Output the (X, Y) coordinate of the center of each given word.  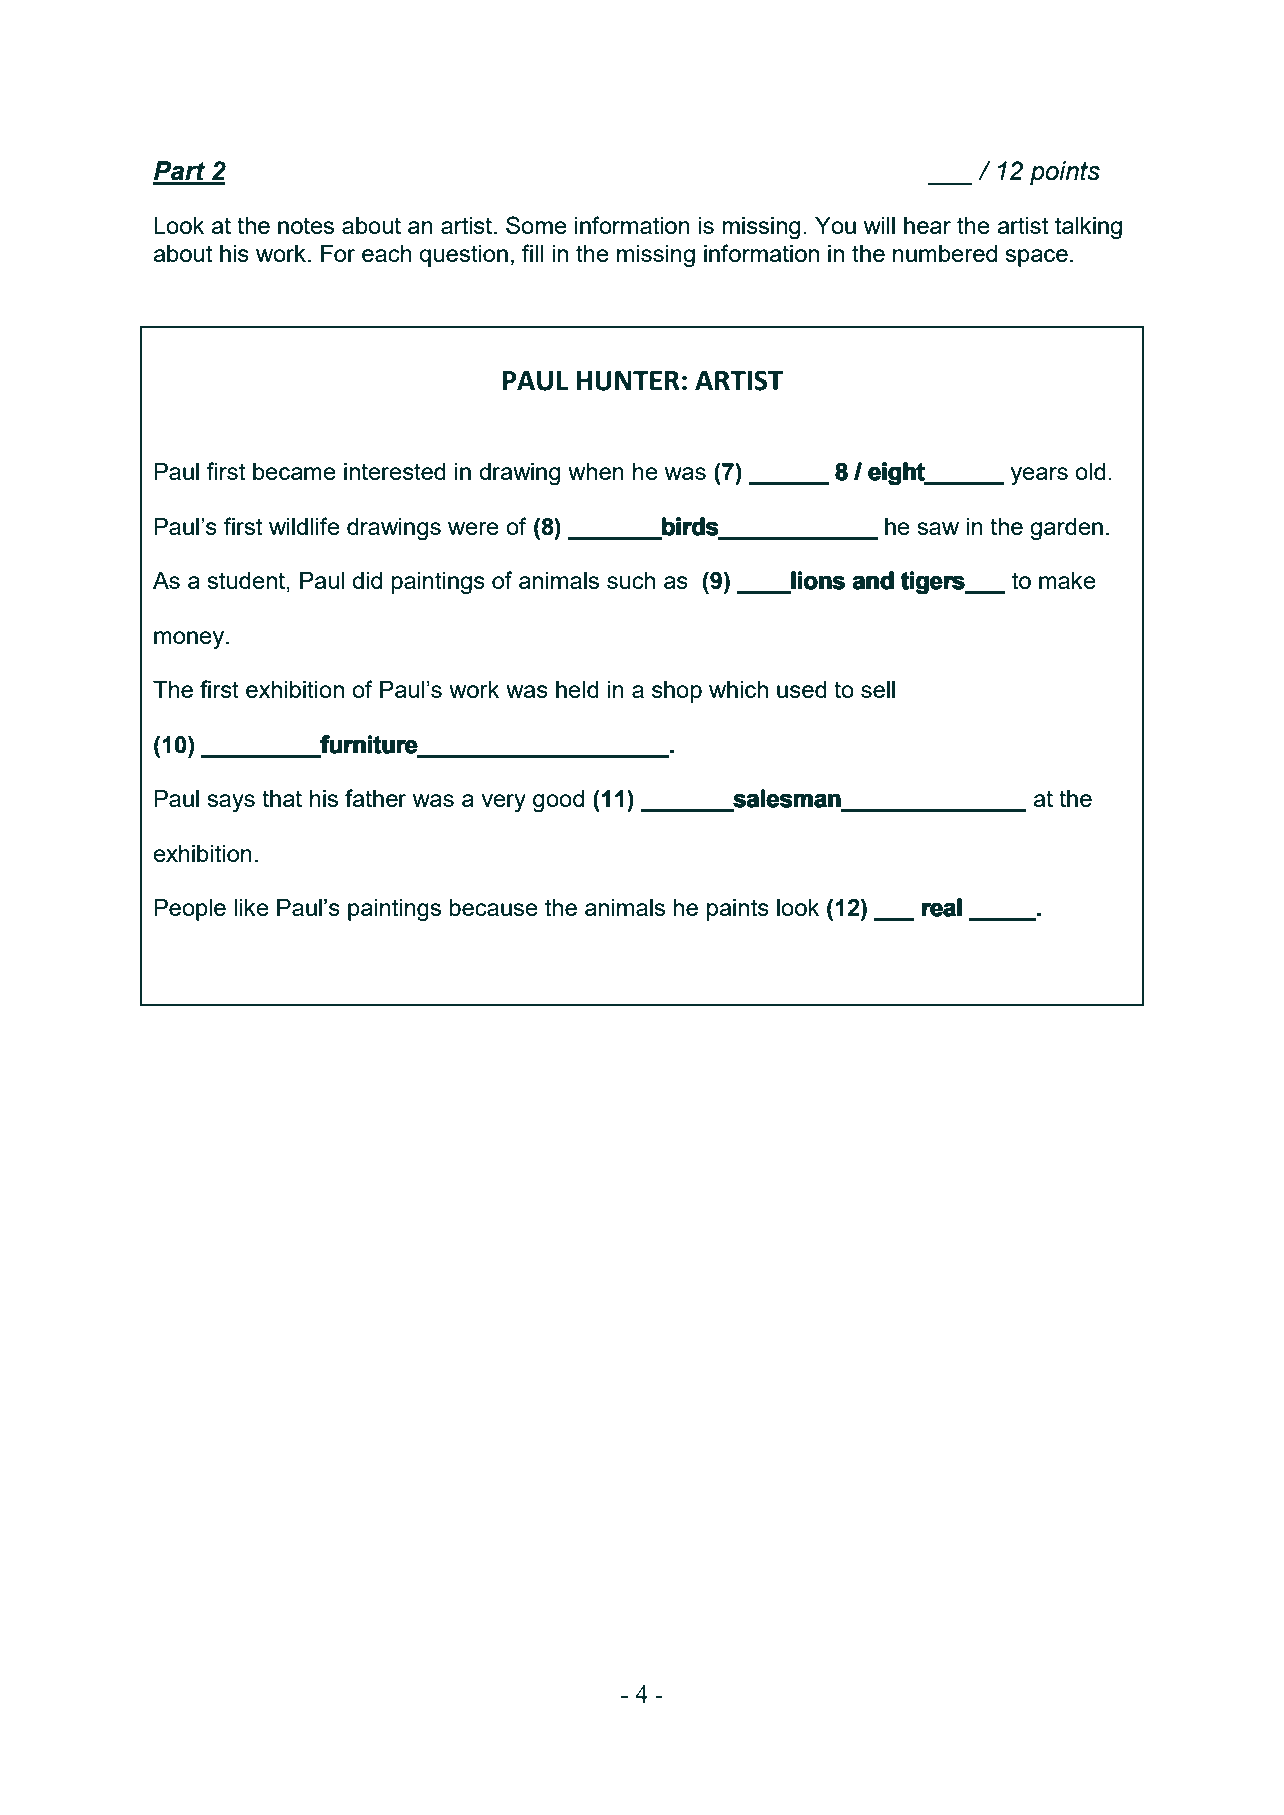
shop (677, 692)
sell (878, 689)
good (558, 801)
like (251, 907)
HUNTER (628, 381)
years (1039, 476)
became (294, 471)
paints (738, 910)
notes (306, 225)
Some (536, 225)
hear (927, 225)
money (190, 640)
